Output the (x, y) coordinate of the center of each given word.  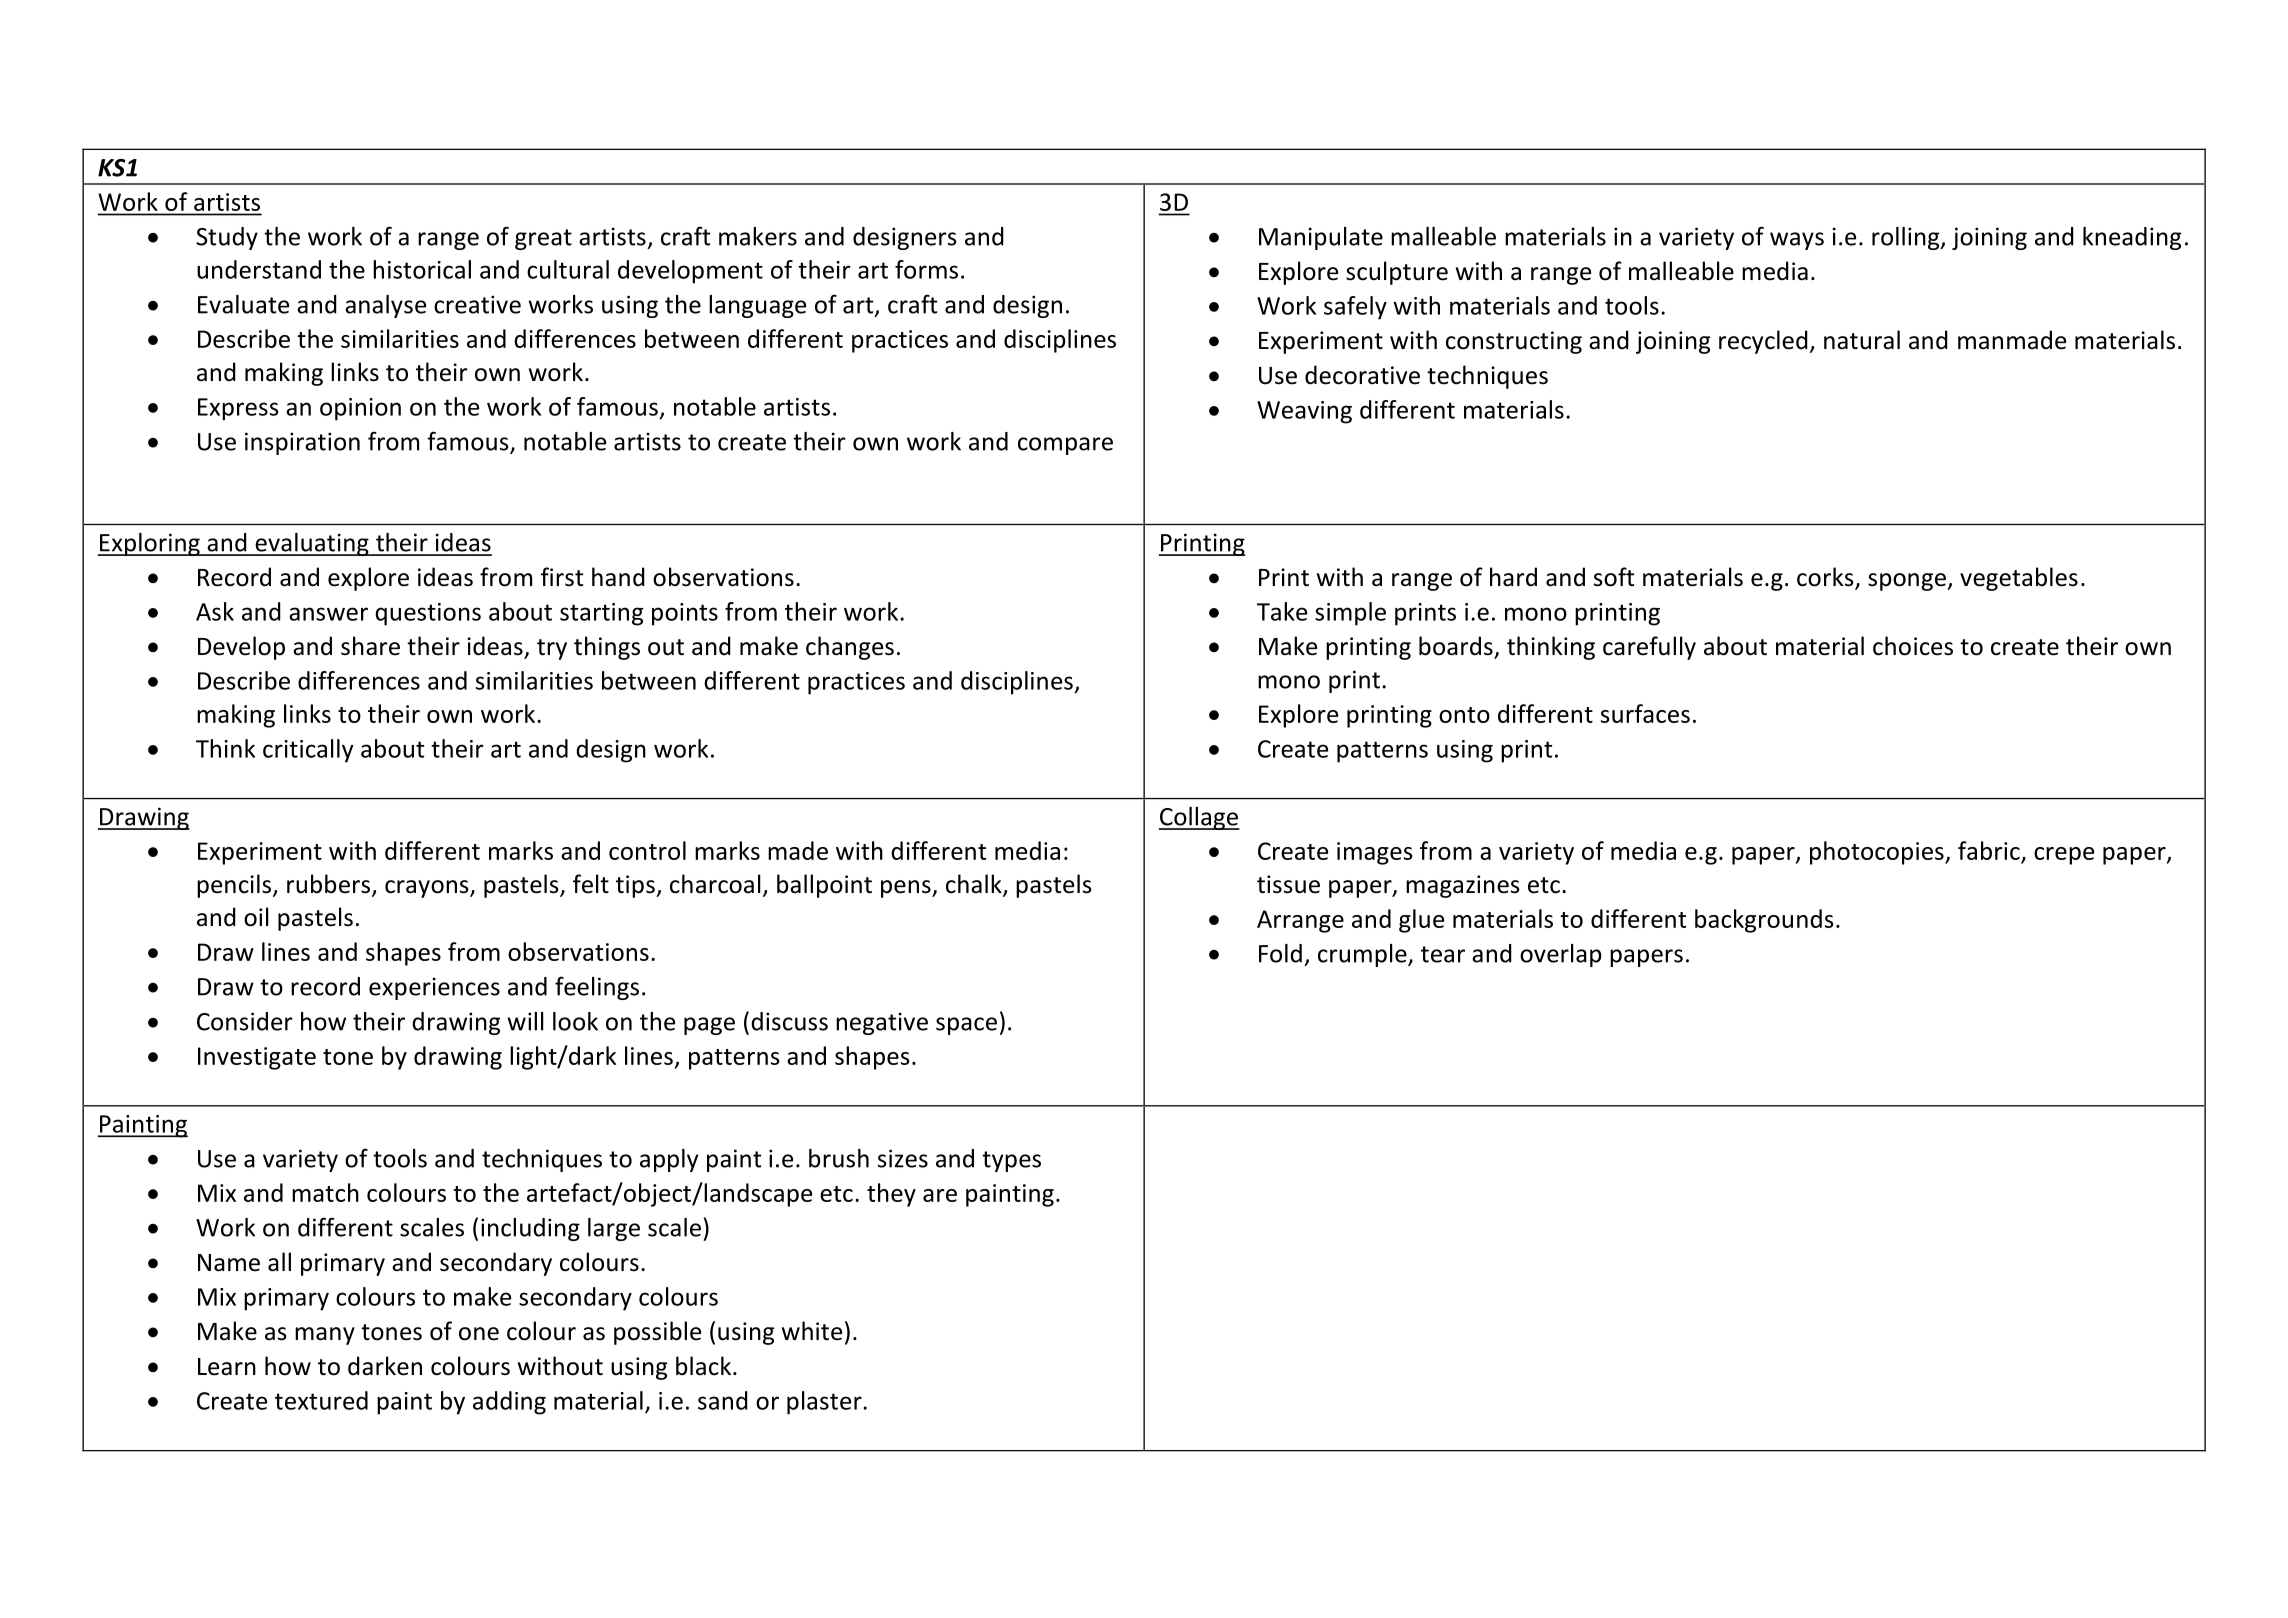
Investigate (257, 1058)
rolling (1907, 238)
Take (1282, 611)
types (1011, 1161)
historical (422, 269)
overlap (1561, 955)
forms (926, 269)
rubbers (328, 884)
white (812, 1331)
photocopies (1878, 853)
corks (1826, 578)
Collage (1199, 818)
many (325, 1336)
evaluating (312, 544)
